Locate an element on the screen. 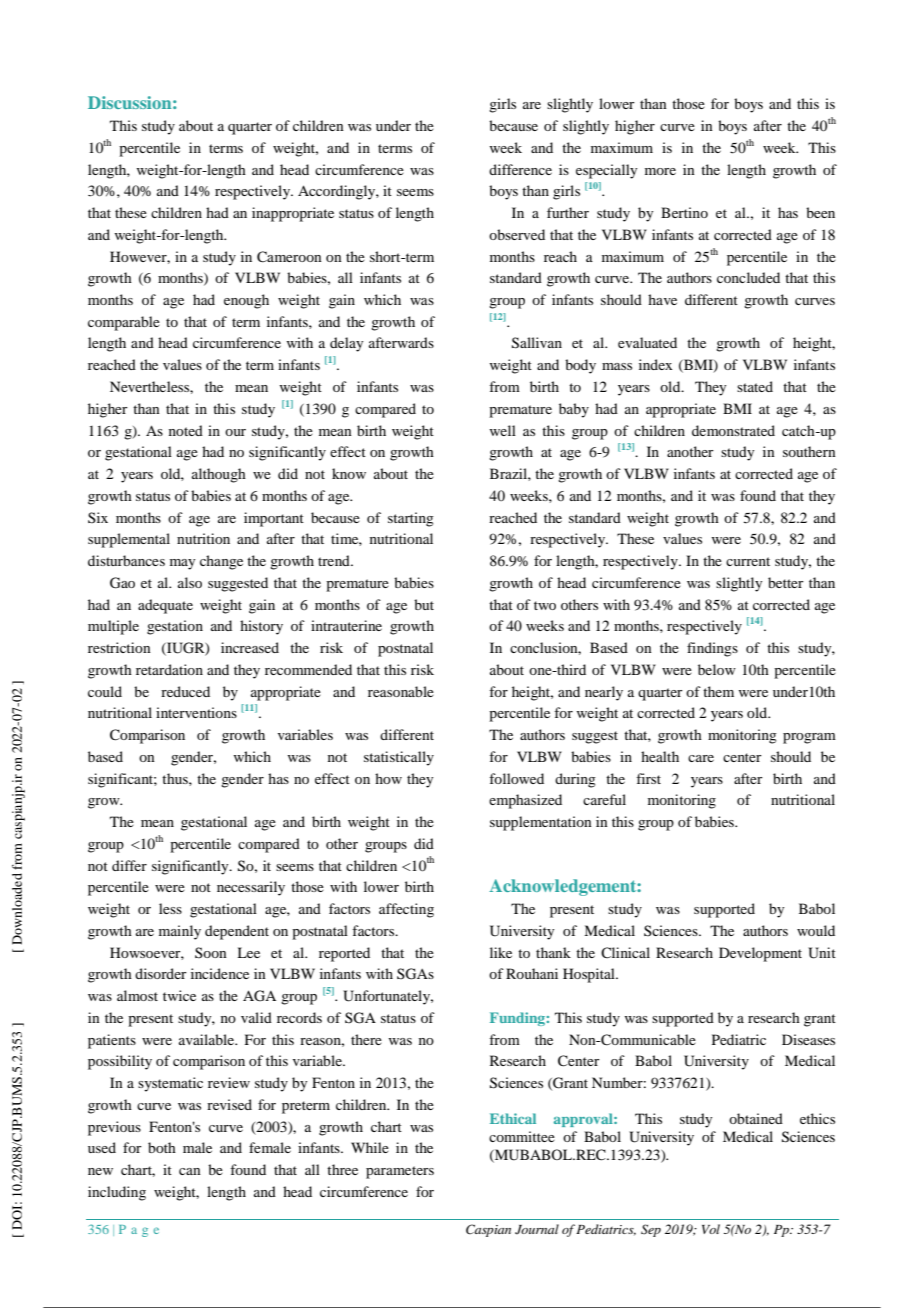  been is located at coordinates (820, 212).
